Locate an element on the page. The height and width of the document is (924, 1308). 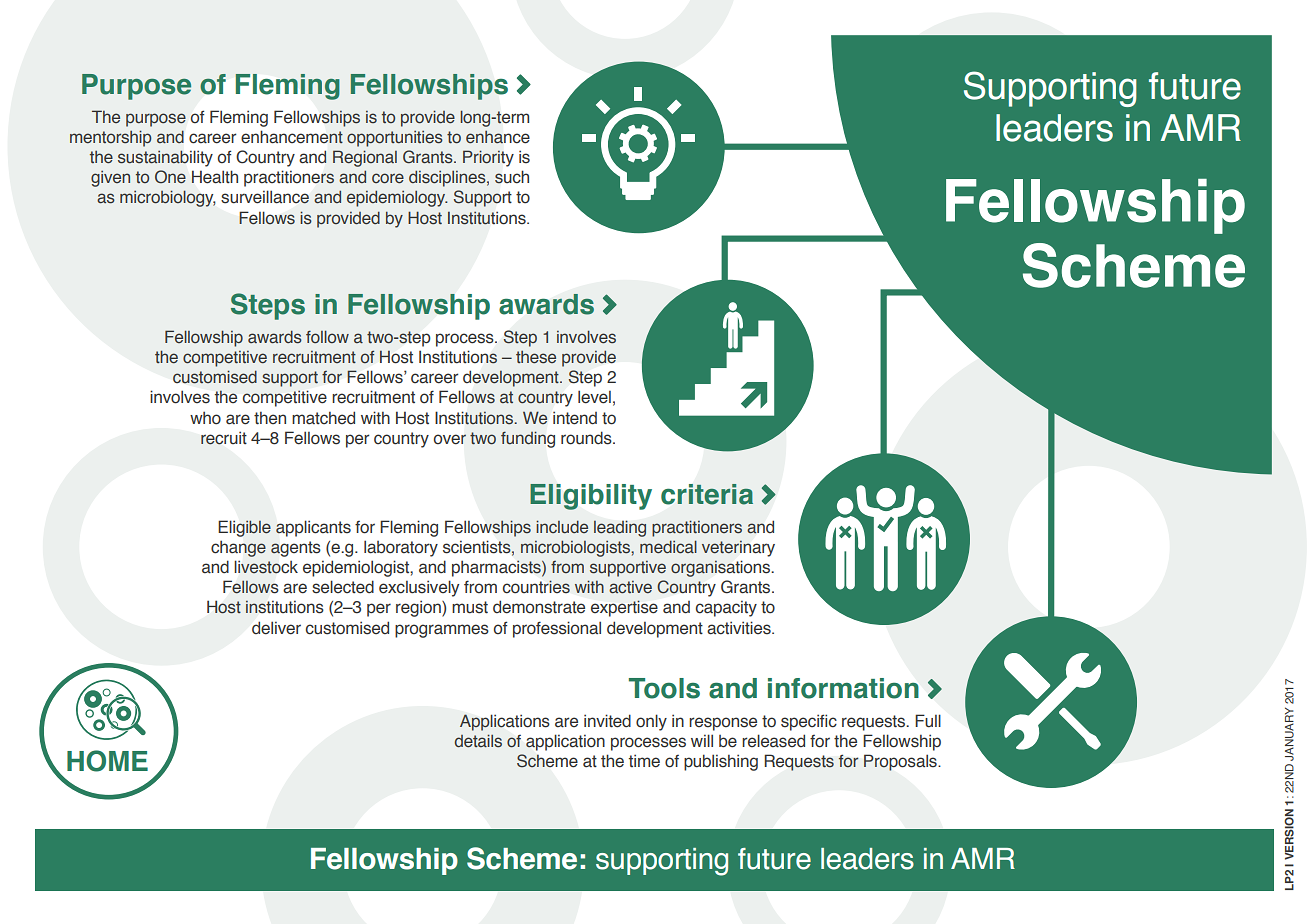
details is located at coordinates (478, 741).
